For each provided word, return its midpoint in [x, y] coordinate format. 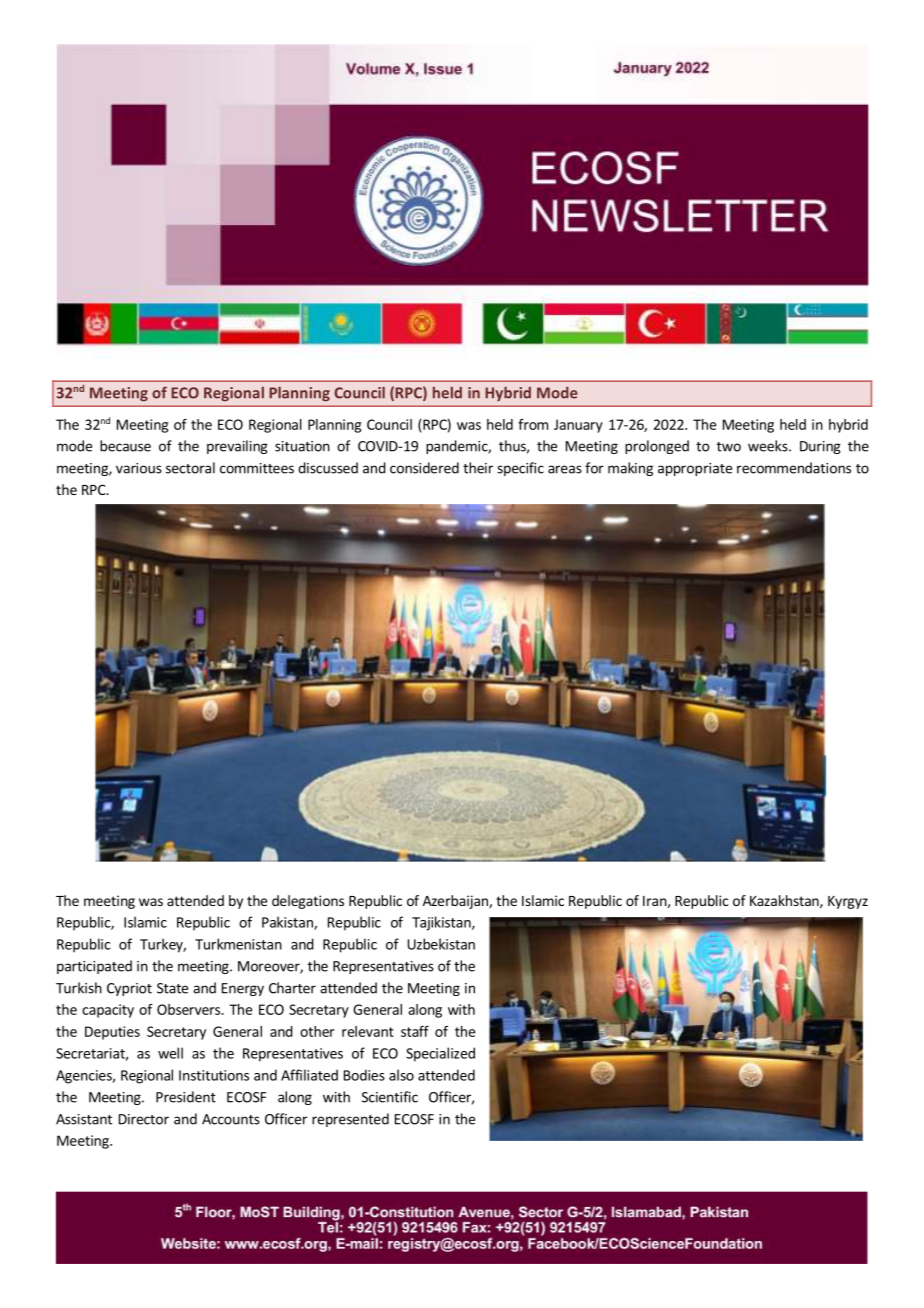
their [478, 468]
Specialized [440, 1054]
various [139, 468]
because [125, 446]
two [729, 447]
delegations [308, 902]
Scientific [390, 1097]
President [186, 1097]
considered [424, 468]
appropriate [695, 469]
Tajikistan [442, 923]
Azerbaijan [456, 902]
